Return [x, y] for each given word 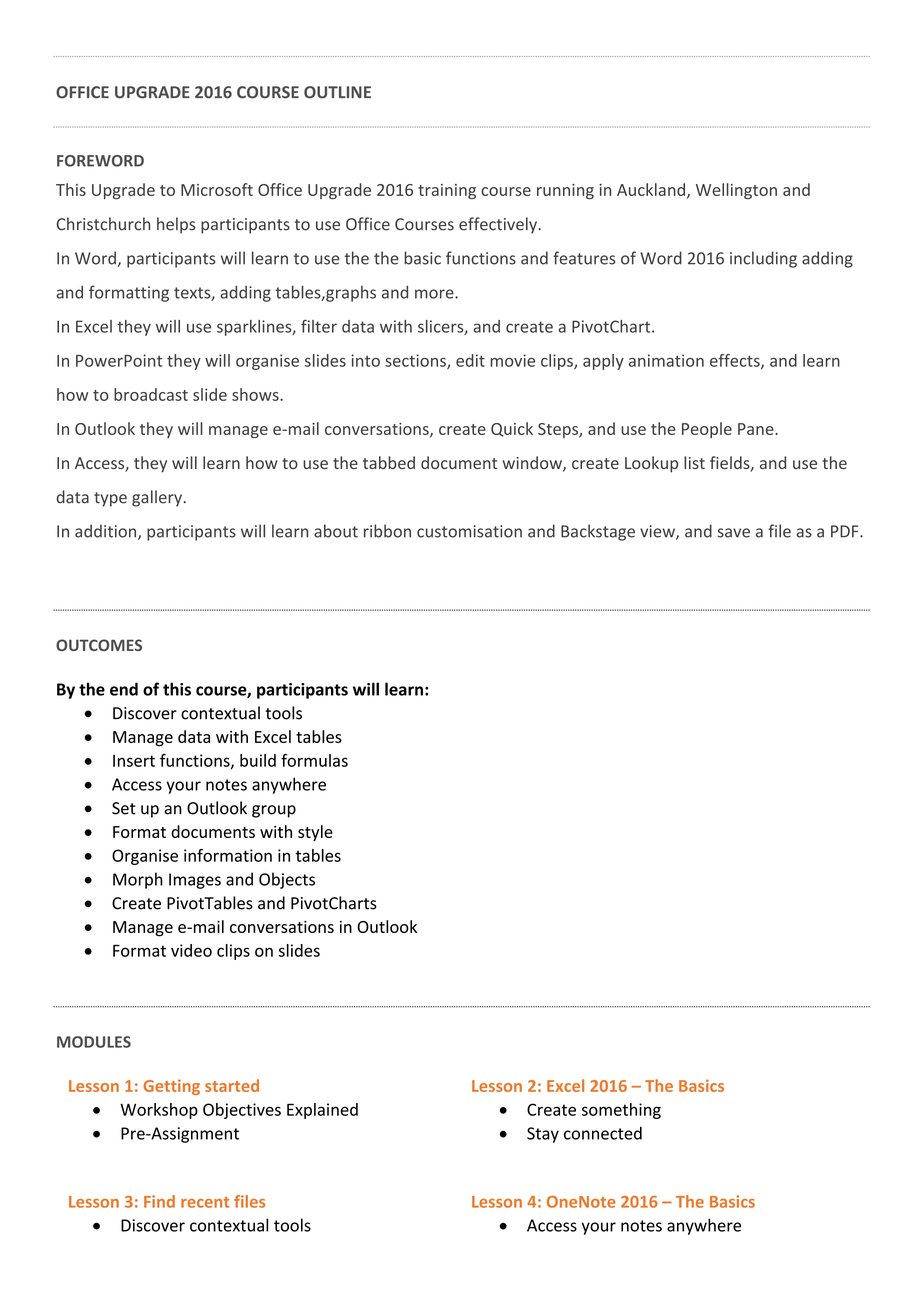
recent [205, 1202]
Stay [543, 1135]
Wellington [736, 191]
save [734, 533]
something [621, 1111]
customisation [469, 531]
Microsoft [217, 189]
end [124, 689]
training [447, 191]
